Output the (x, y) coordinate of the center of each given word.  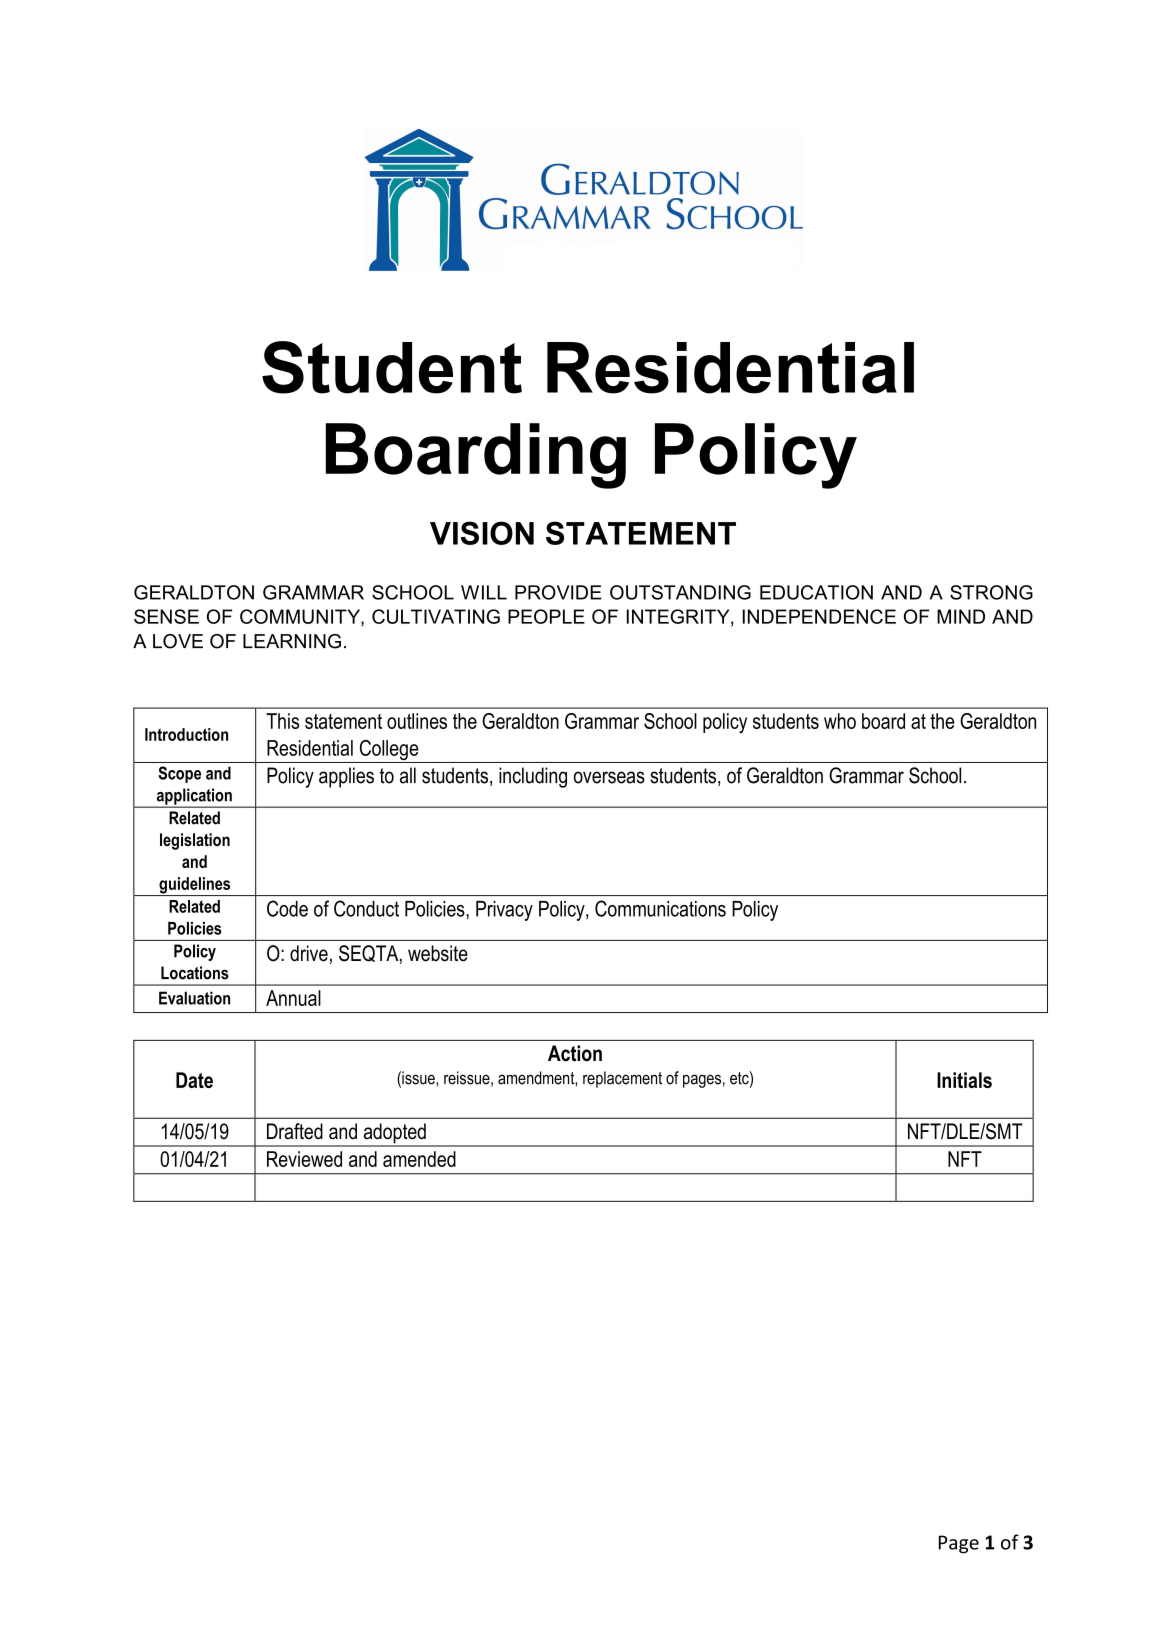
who (840, 721)
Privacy (504, 911)
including (533, 777)
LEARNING (292, 641)
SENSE (166, 616)
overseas (609, 777)
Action (575, 1053)
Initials (964, 1080)
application (194, 797)
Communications (660, 908)
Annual (293, 998)
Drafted (295, 1131)
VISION (482, 533)
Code (287, 908)
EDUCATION (816, 592)
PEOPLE (546, 616)
